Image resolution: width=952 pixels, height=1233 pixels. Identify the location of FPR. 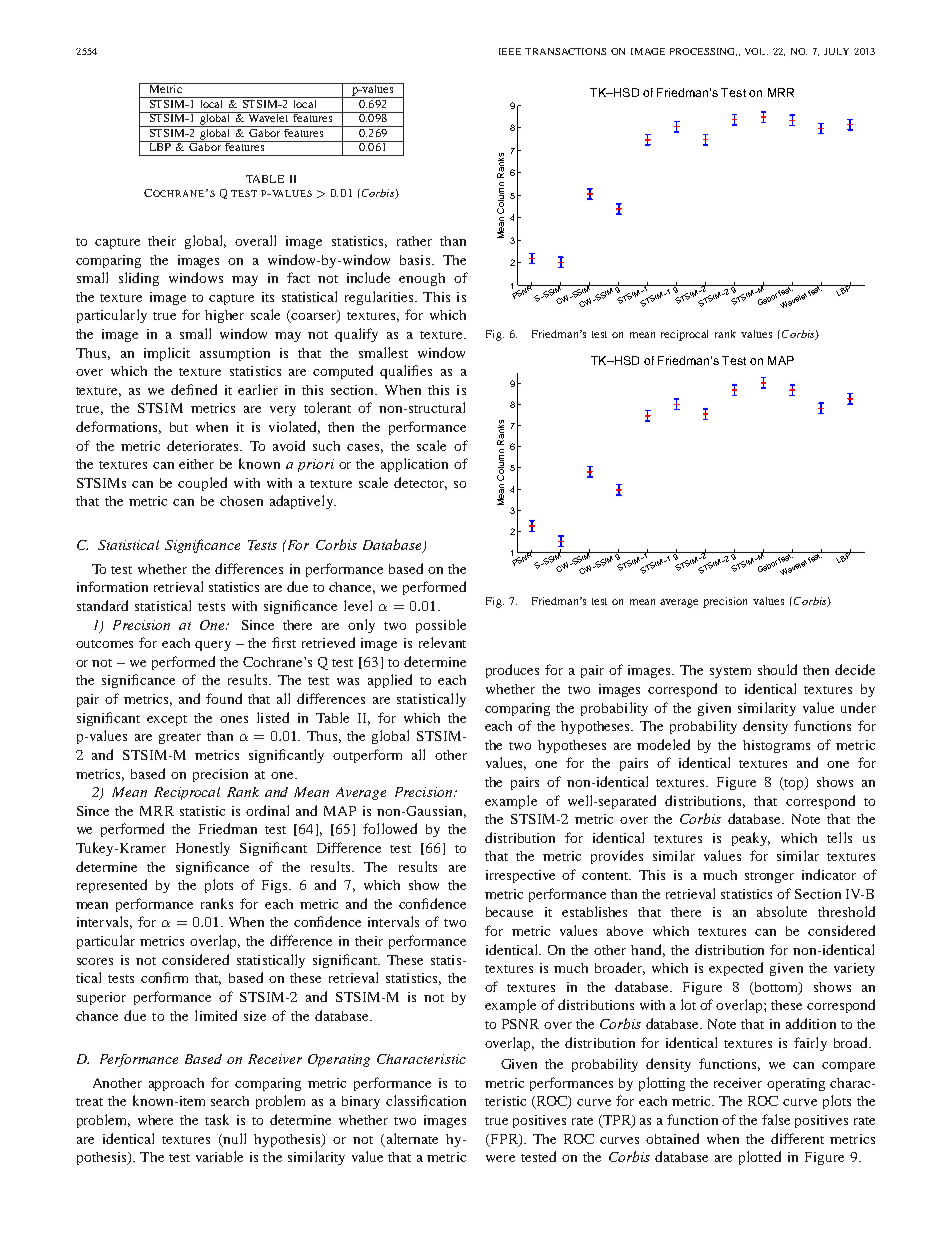
(504, 1140).
